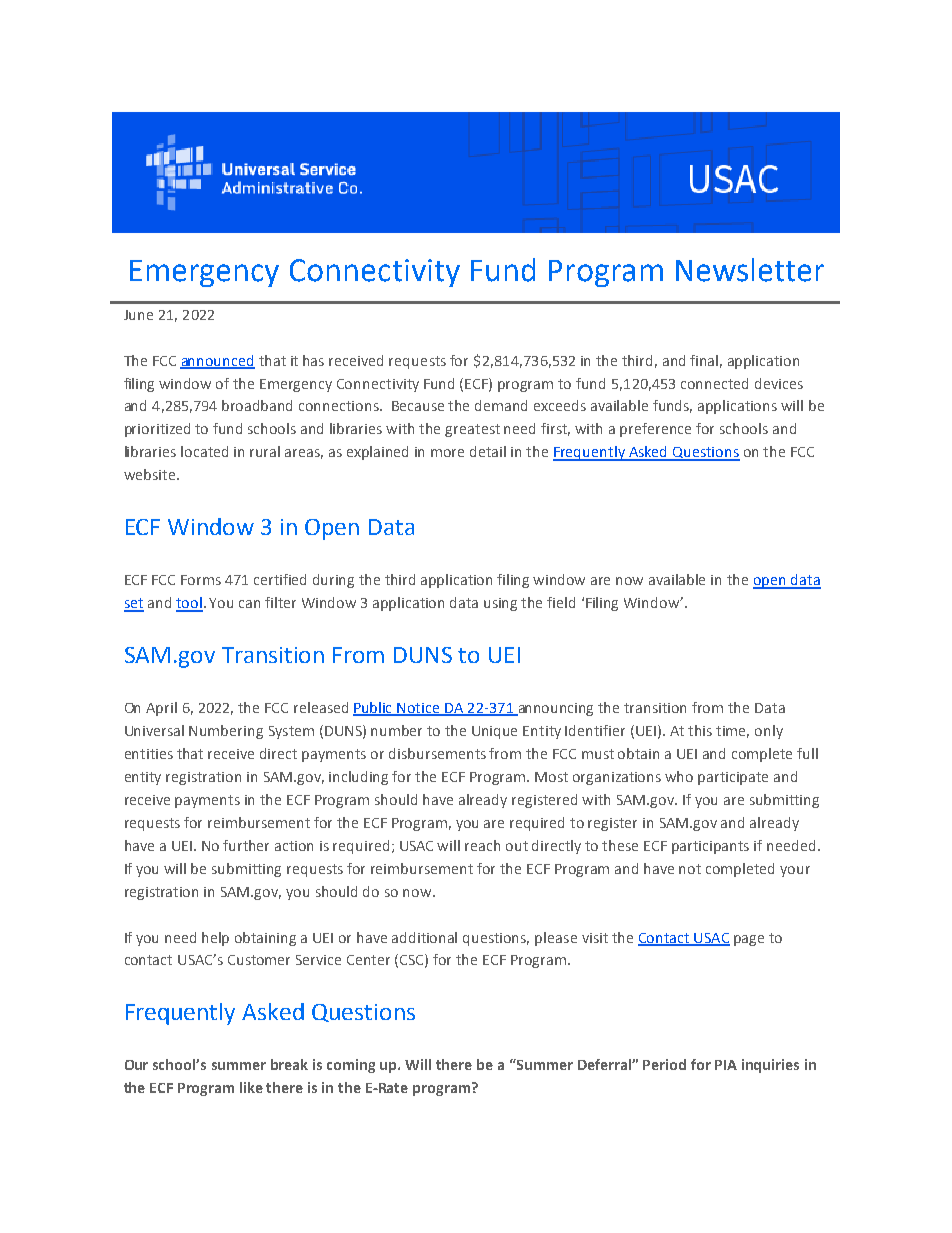  Describe the element at coordinates (501, 405) in the screenshot. I see `demand` at that location.
